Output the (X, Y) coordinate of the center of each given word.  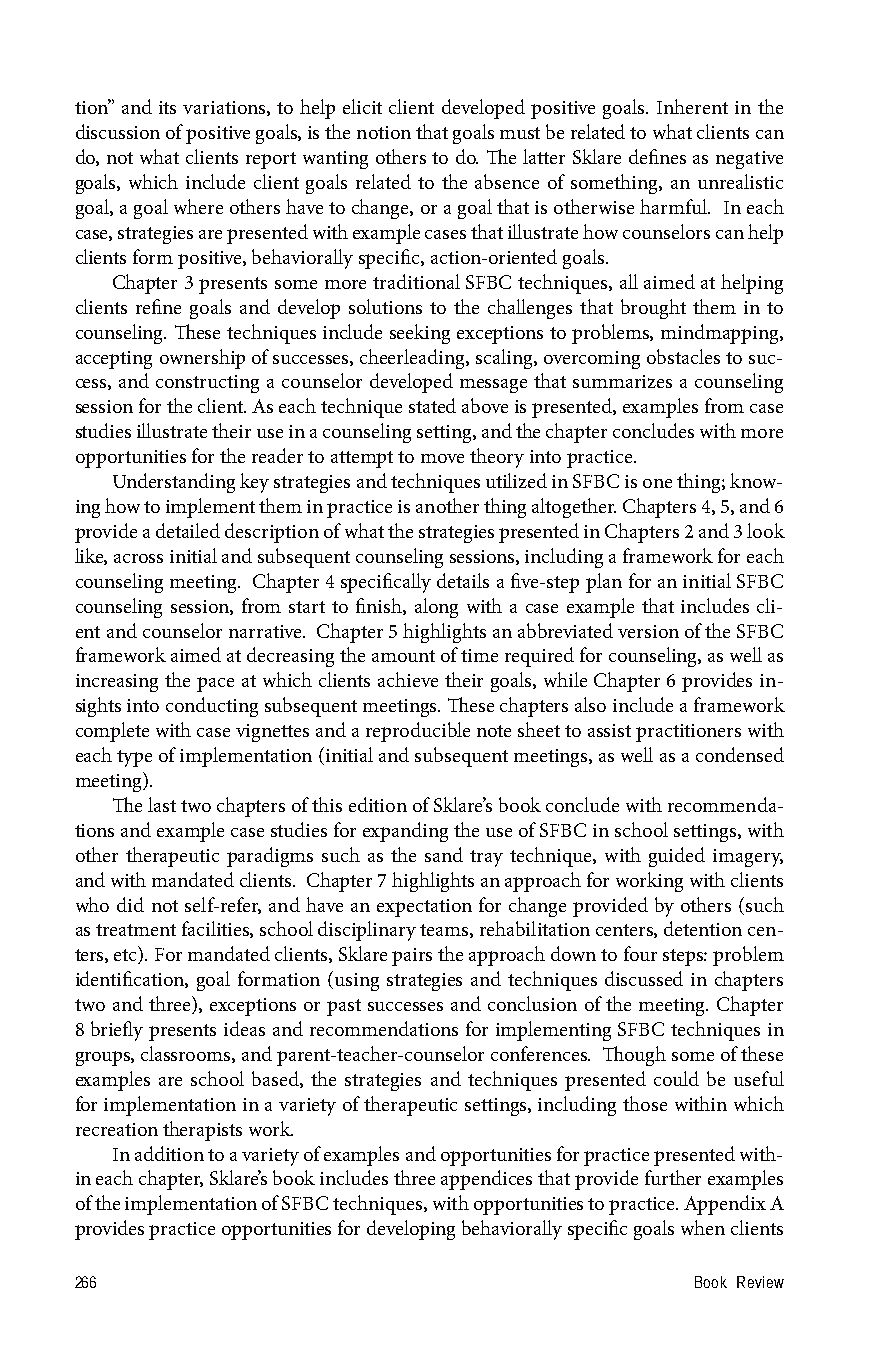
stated (432, 405)
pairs (412, 957)
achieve (408, 679)
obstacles (683, 356)
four (640, 953)
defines (657, 156)
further (673, 1177)
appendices (486, 1180)
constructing (207, 384)
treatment (136, 930)
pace (215, 684)
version (648, 631)
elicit (362, 106)
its (167, 107)
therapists (202, 1131)
